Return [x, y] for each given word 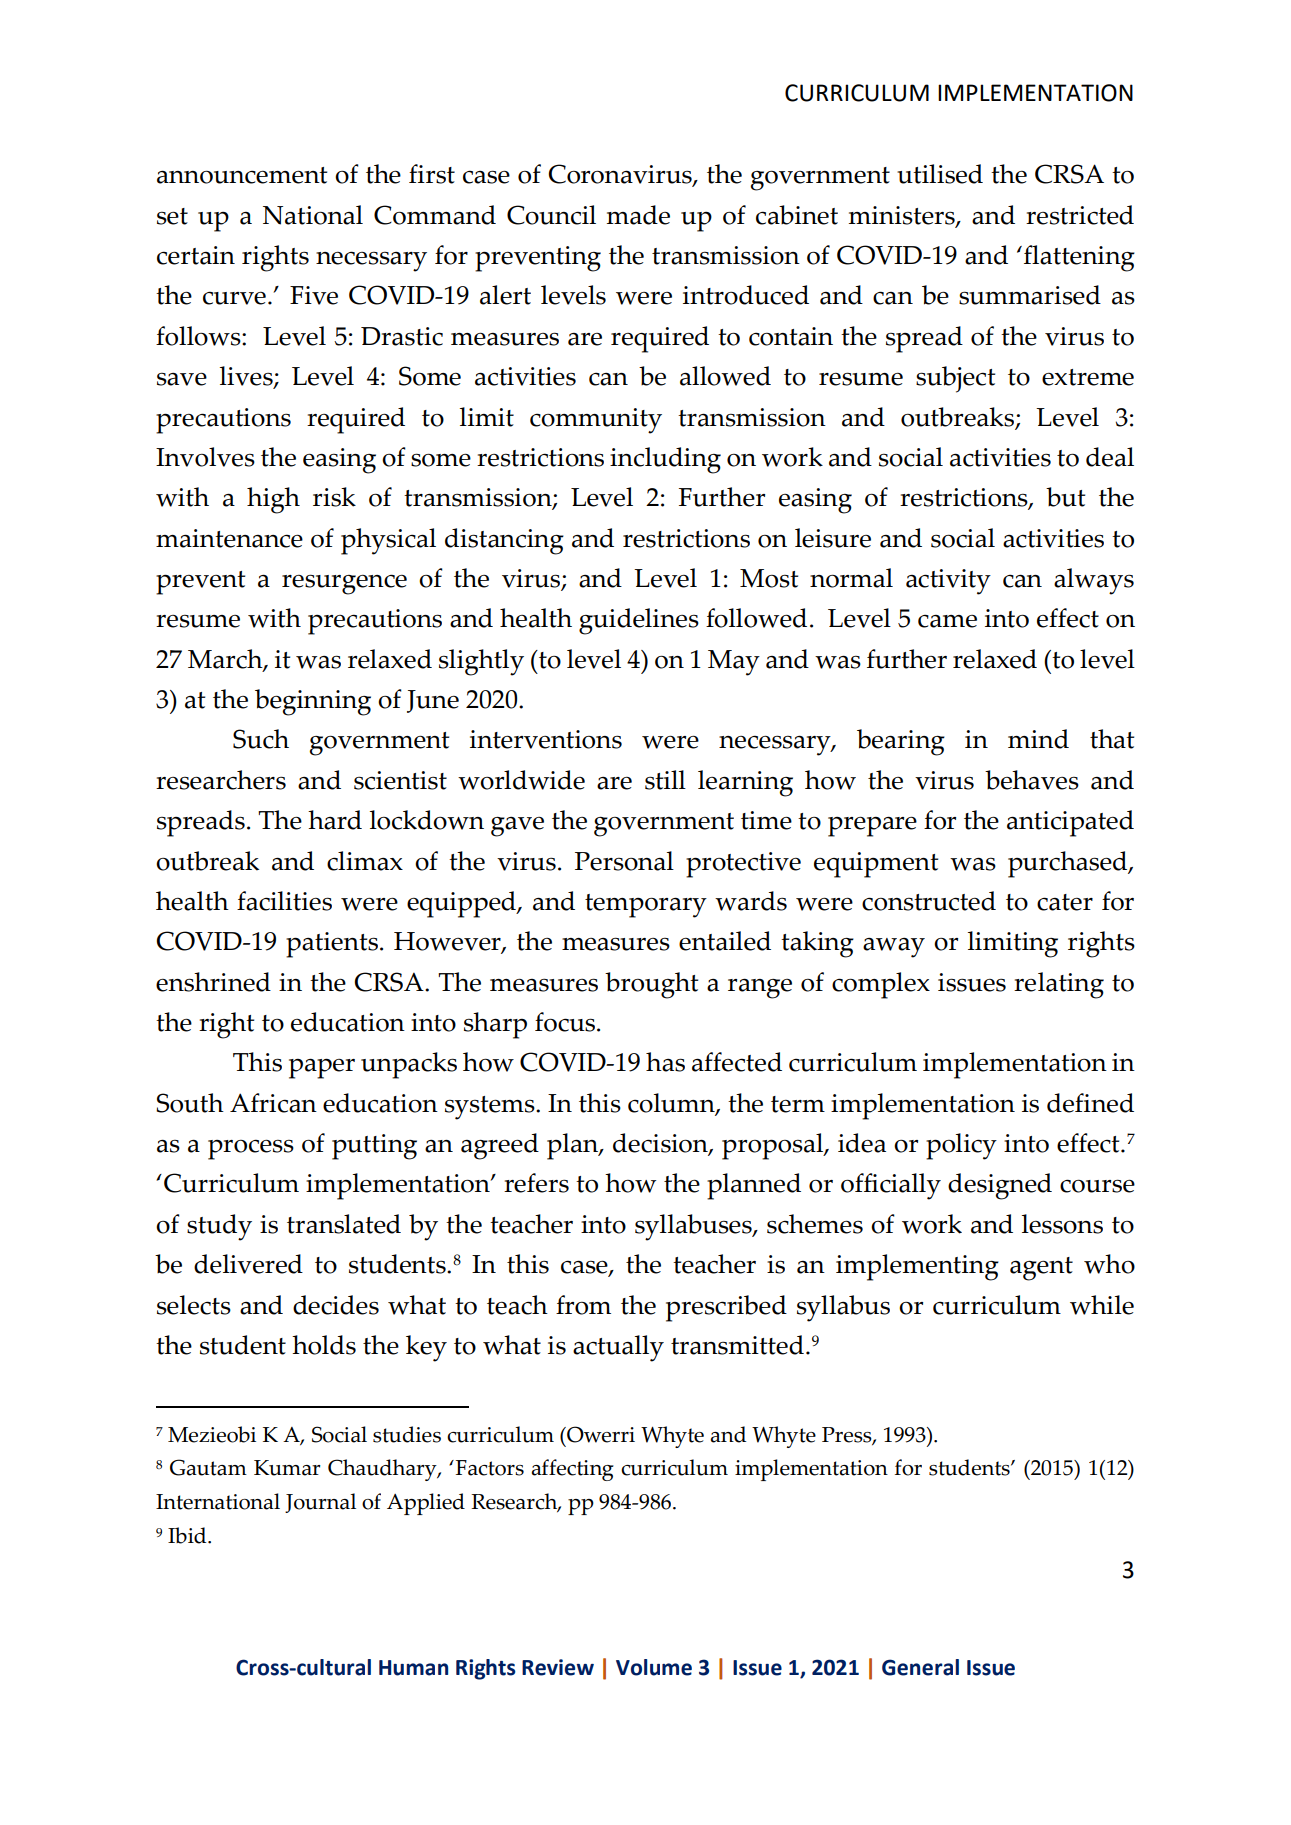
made [638, 215]
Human [413, 1668]
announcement [242, 175]
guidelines [639, 621]
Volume [654, 1667]
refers [536, 1183]
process [251, 1149]
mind [1038, 739]
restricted [1080, 215]
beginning [313, 702]
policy [961, 1146]
